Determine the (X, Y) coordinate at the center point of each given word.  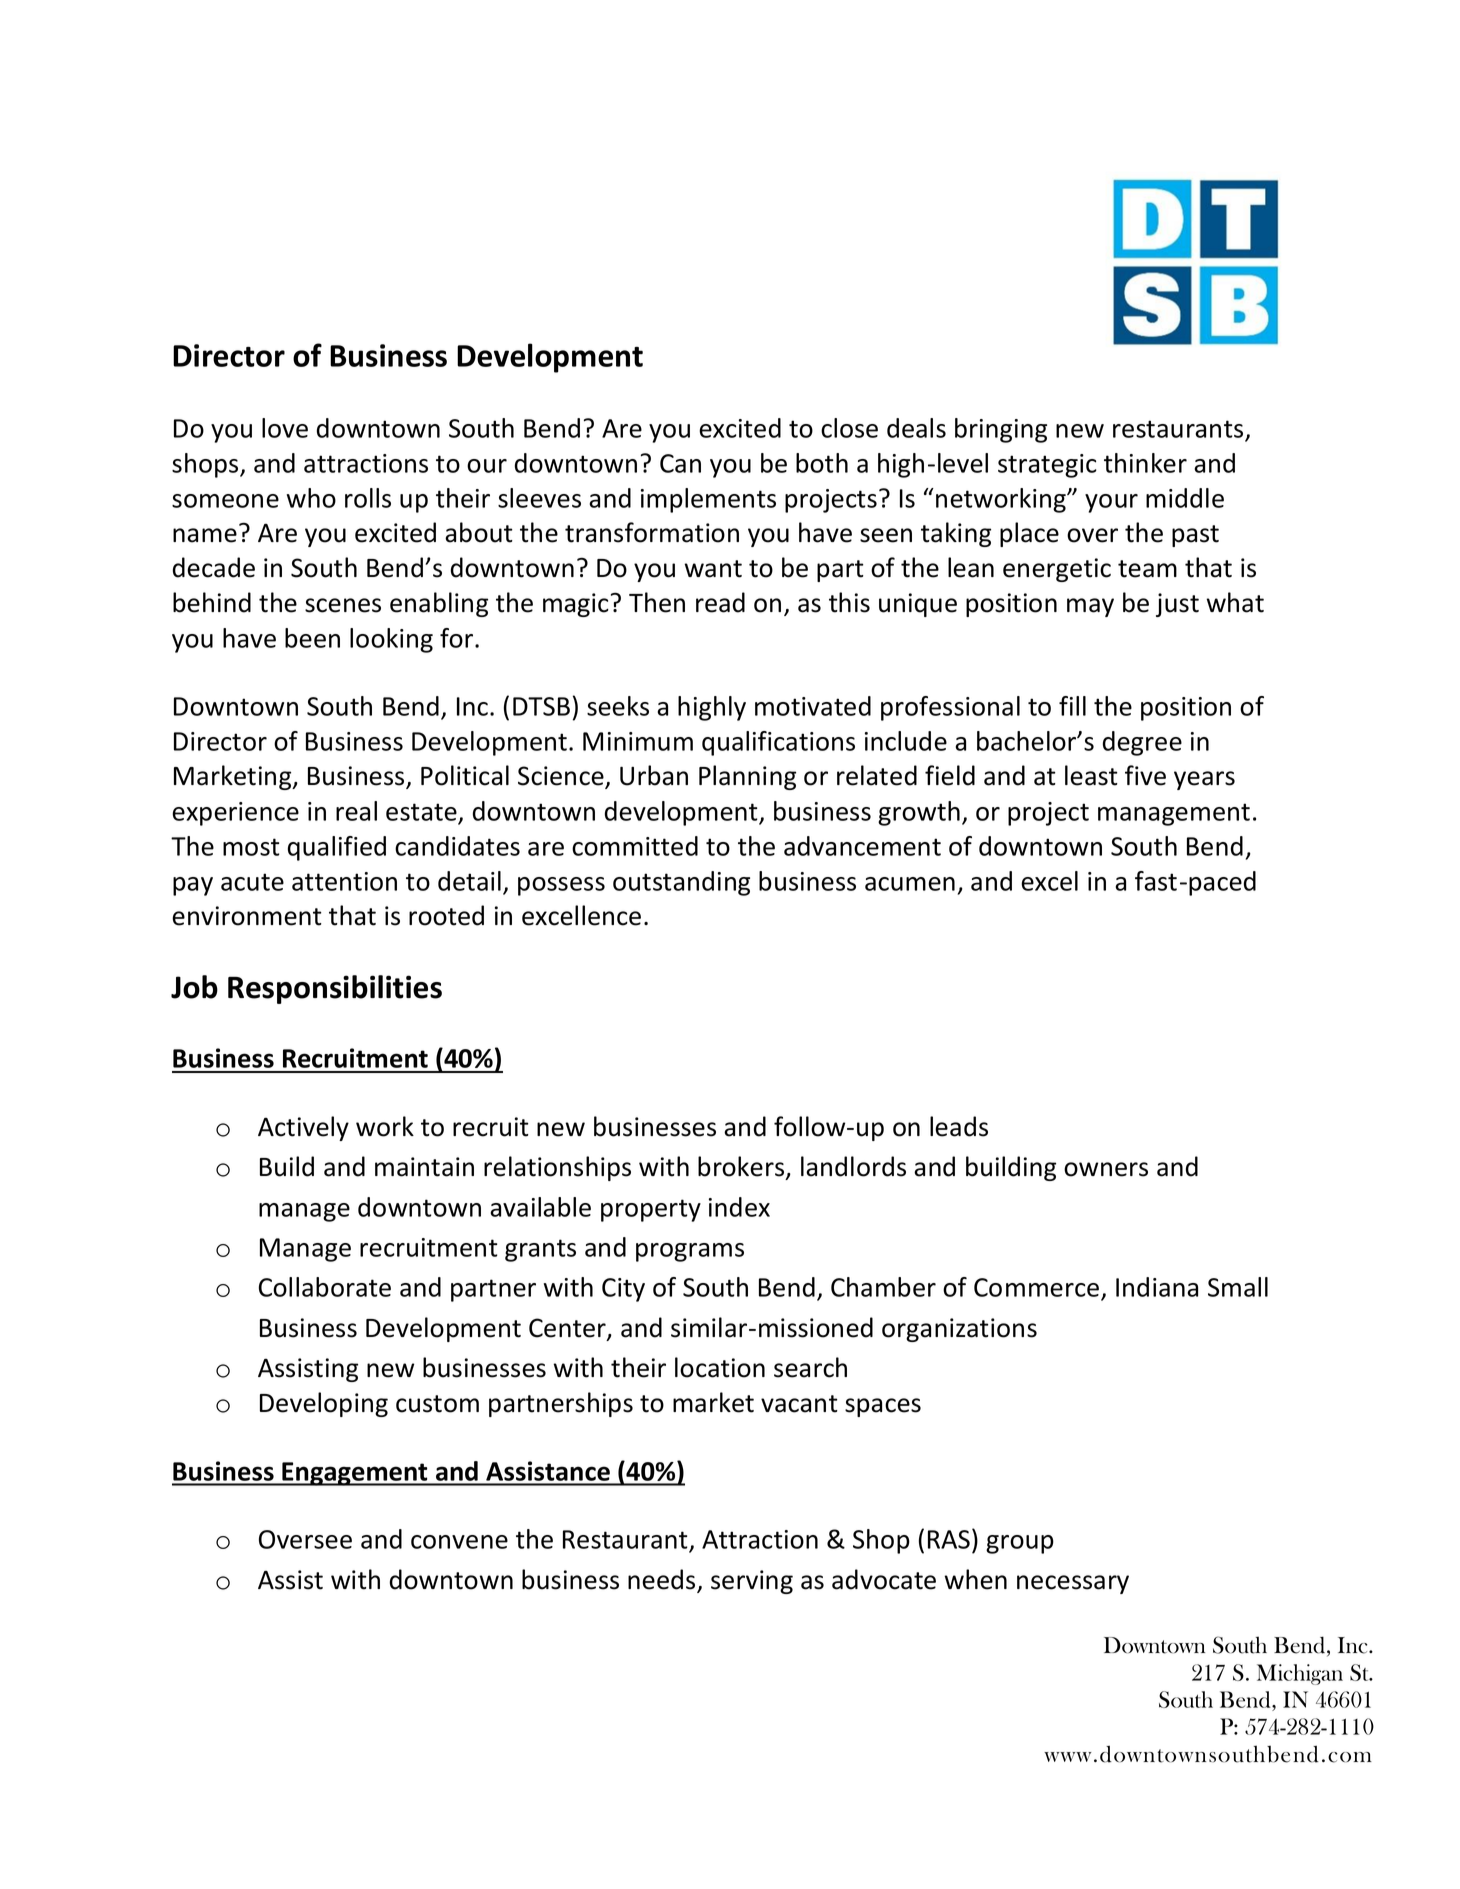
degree (1142, 743)
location (720, 1367)
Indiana (1157, 1287)
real (356, 811)
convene (459, 1542)
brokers (742, 1167)
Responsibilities (335, 989)
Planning (747, 777)
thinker (1145, 463)
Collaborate (325, 1287)
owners (1106, 1169)
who (311, 498)
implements (708, 500)
